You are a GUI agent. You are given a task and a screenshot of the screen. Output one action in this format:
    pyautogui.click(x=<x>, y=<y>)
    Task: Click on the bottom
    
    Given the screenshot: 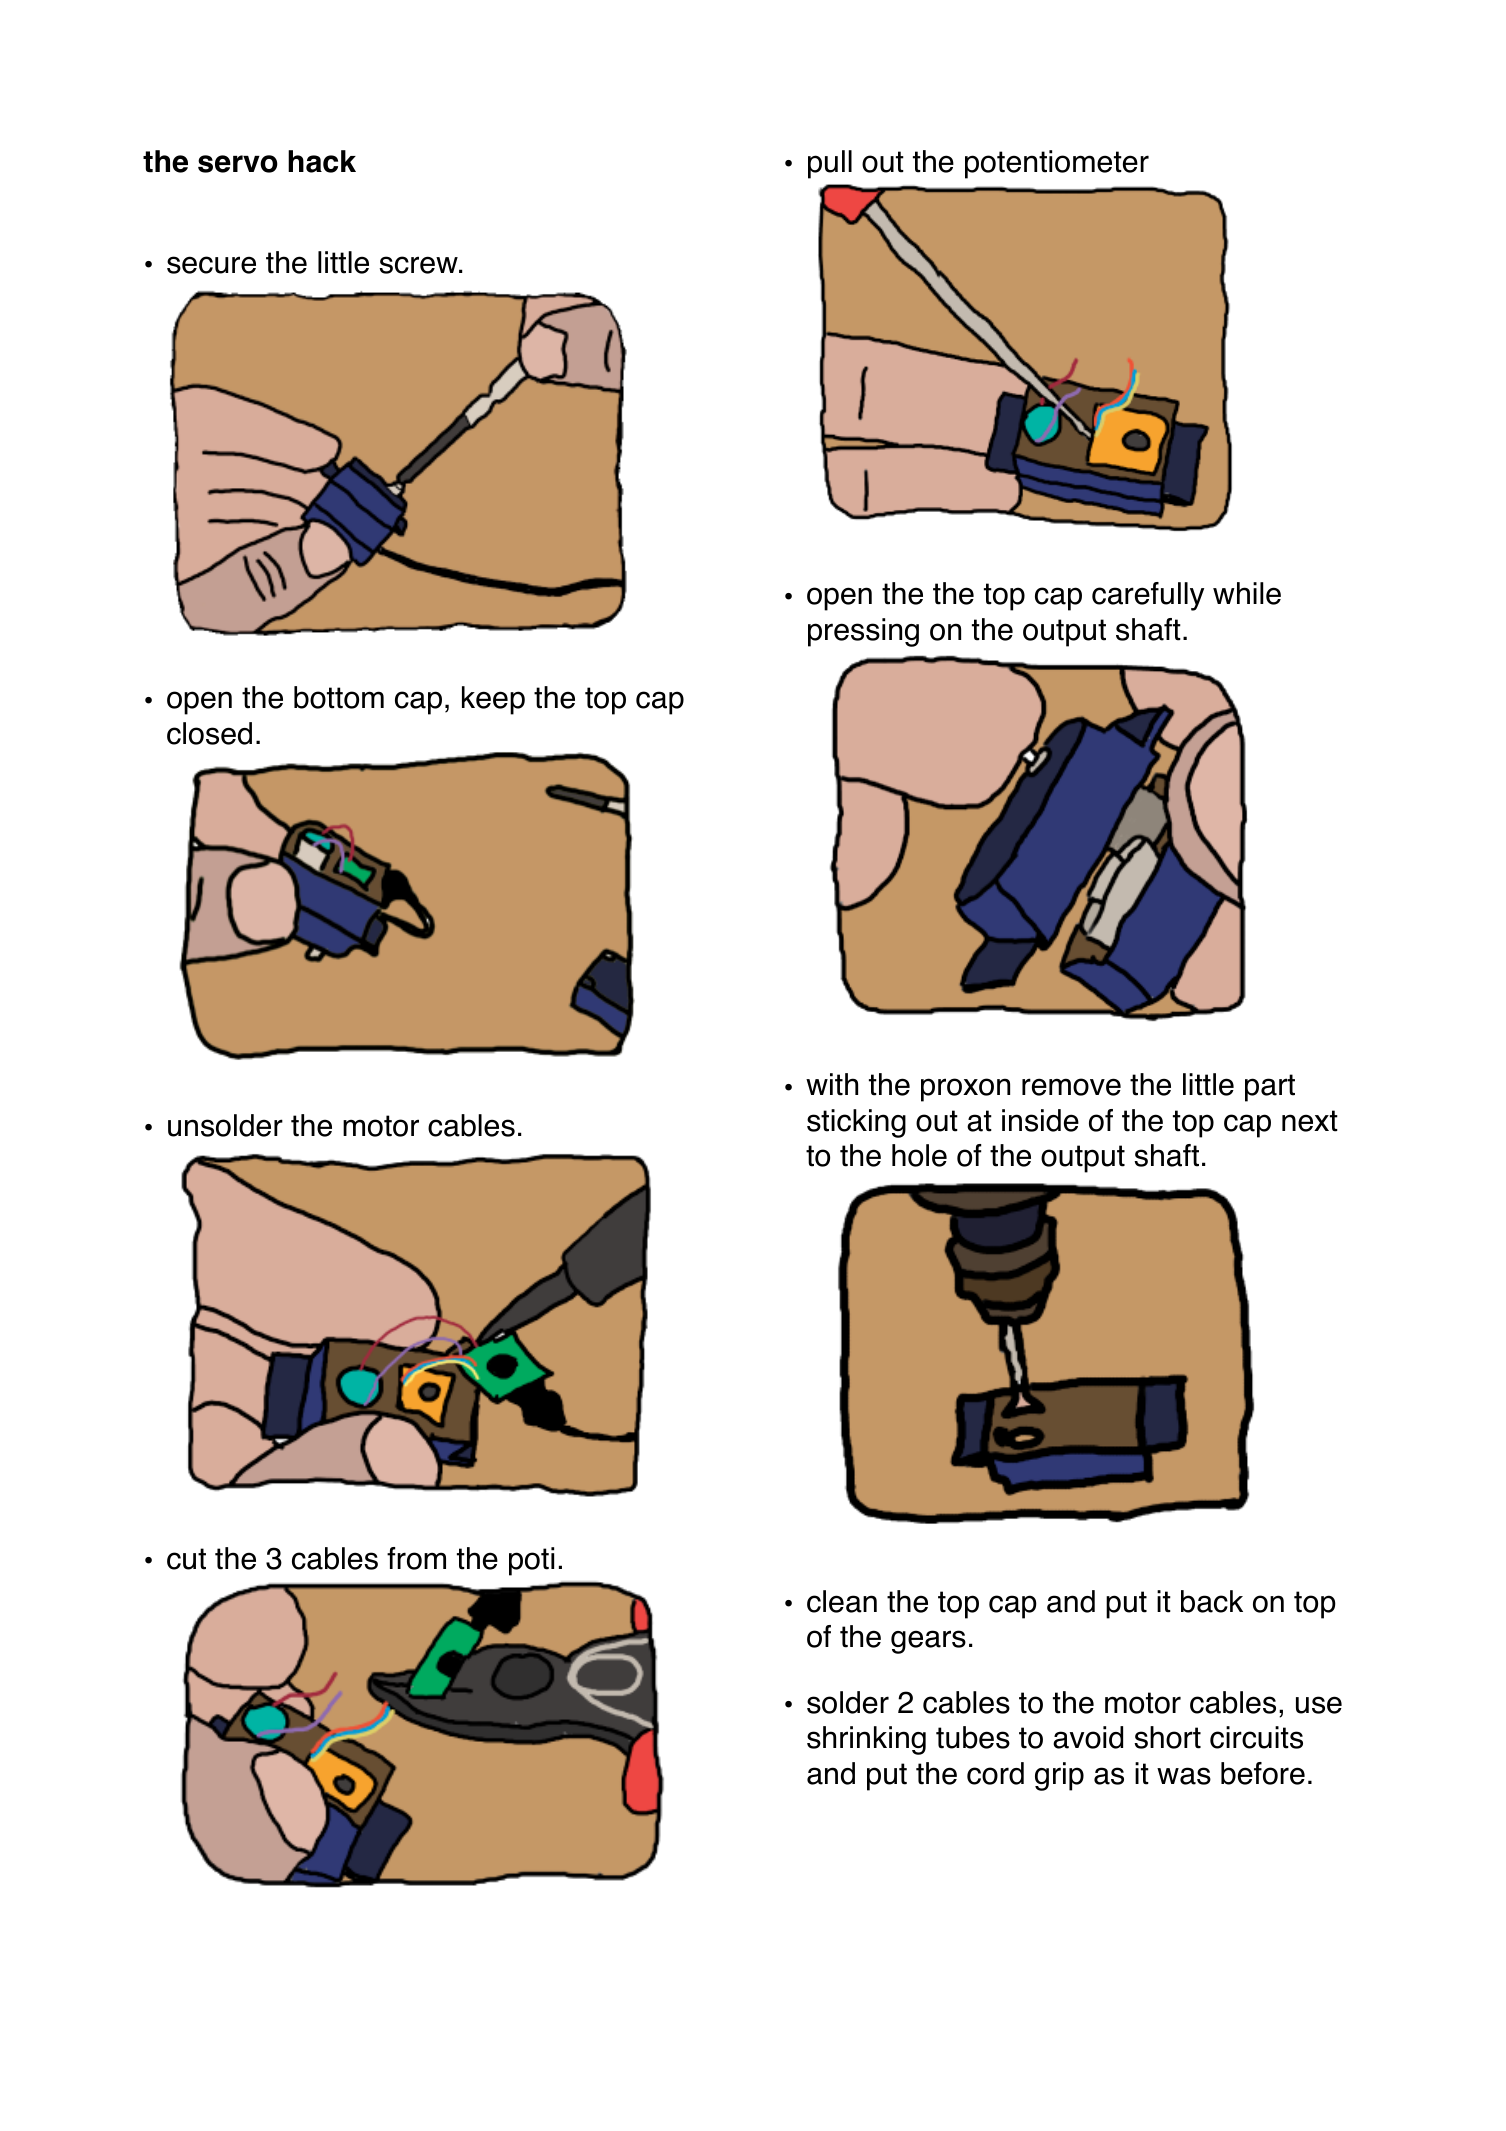 What is the action you would take?
    pyautogui.click(x=339, y=697)
